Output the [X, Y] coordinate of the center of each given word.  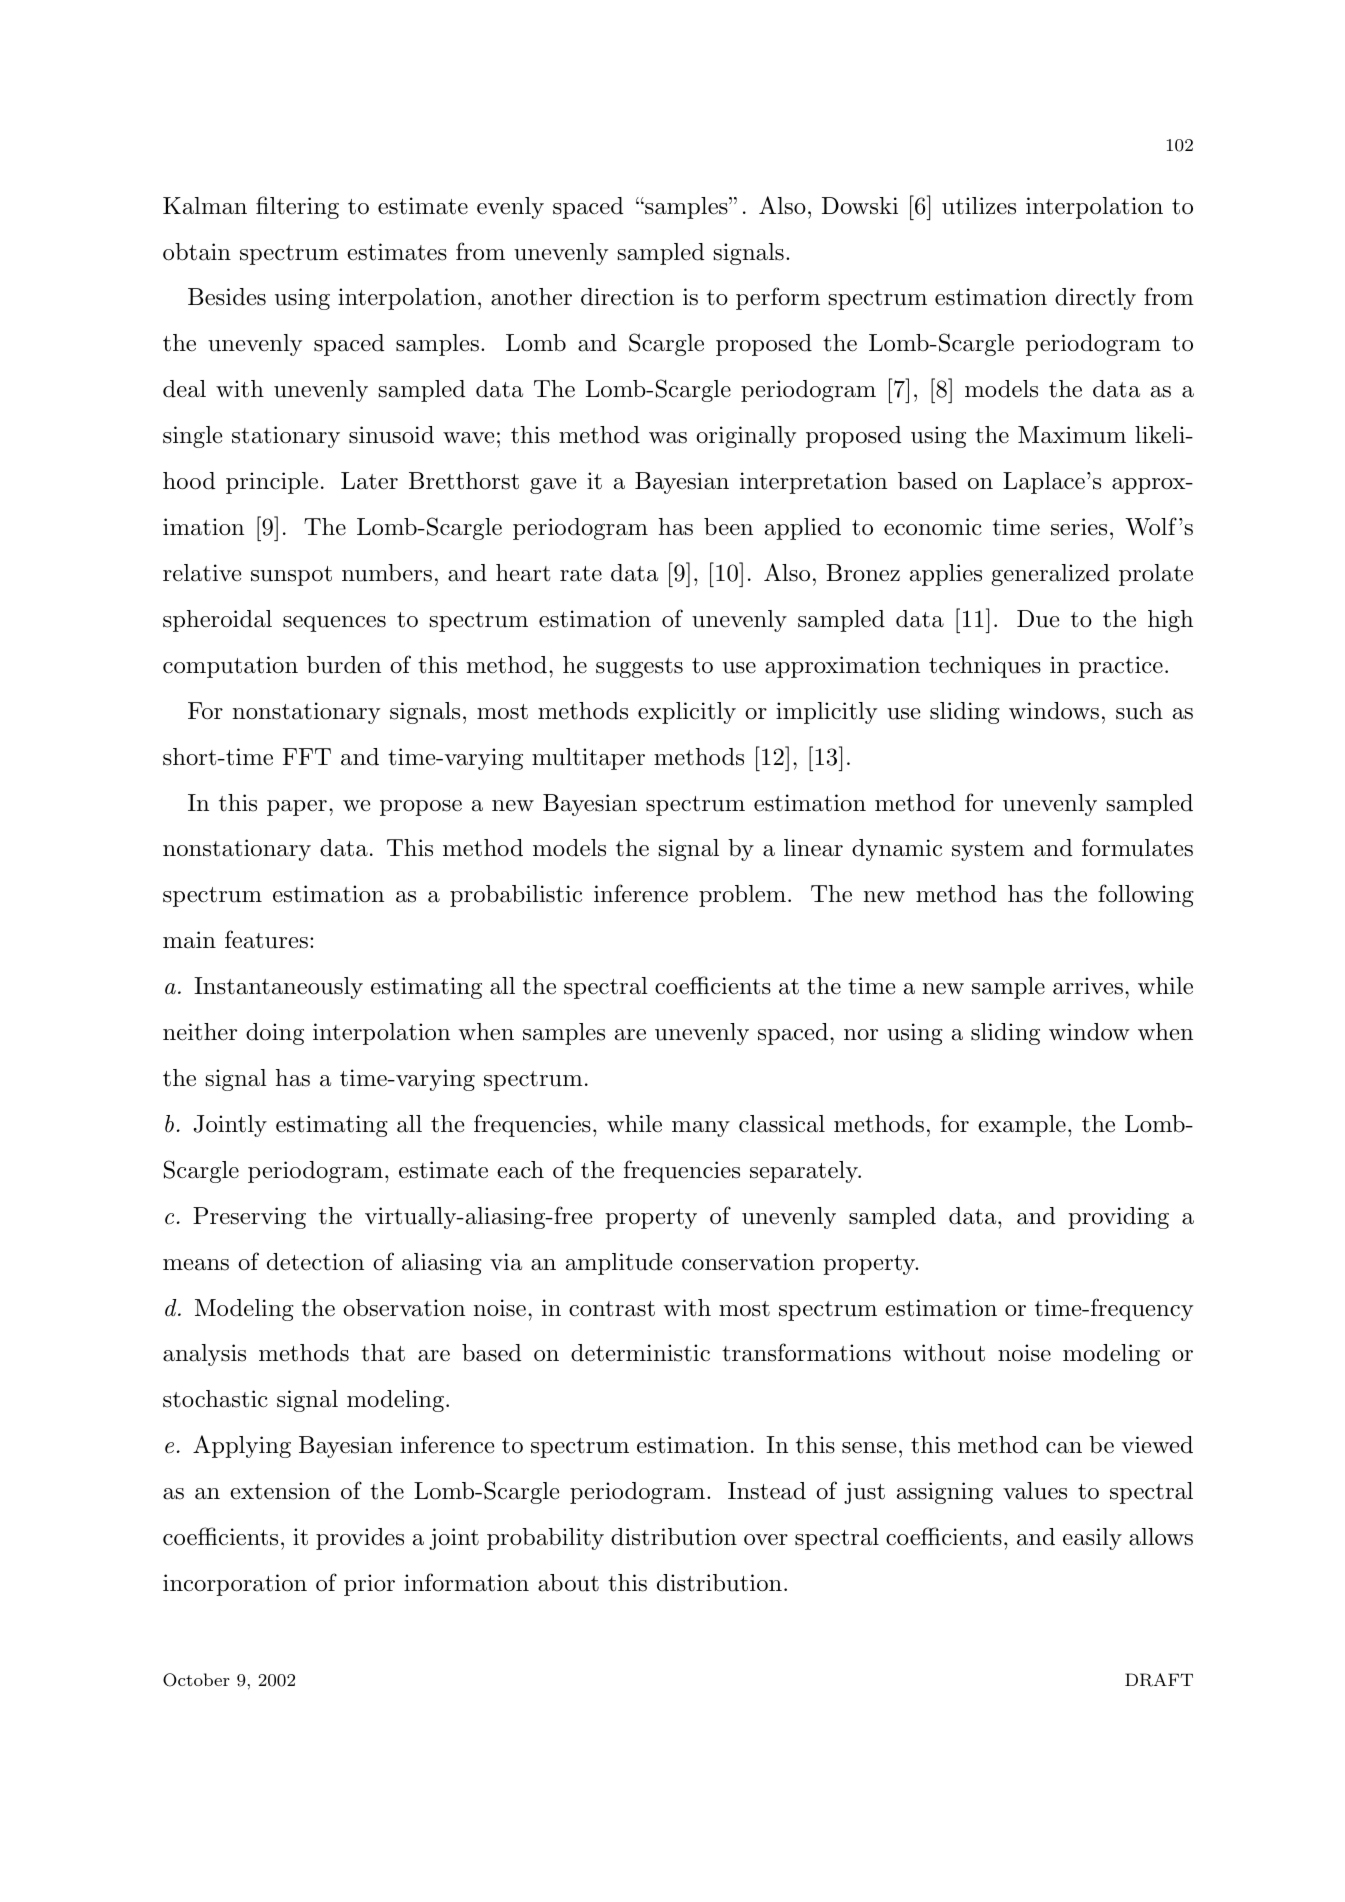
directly [1095, 299]
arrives [1088, 986]
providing [1118, 1218]
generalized [1050, 575]
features [266, 939]
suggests [639, 668]
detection [315, 1262]
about [568, 1583]
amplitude [619, 1264]
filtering [297, 207]
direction [627, 297]
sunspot [291, 576]
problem [742, 896]
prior [369, 1585]
